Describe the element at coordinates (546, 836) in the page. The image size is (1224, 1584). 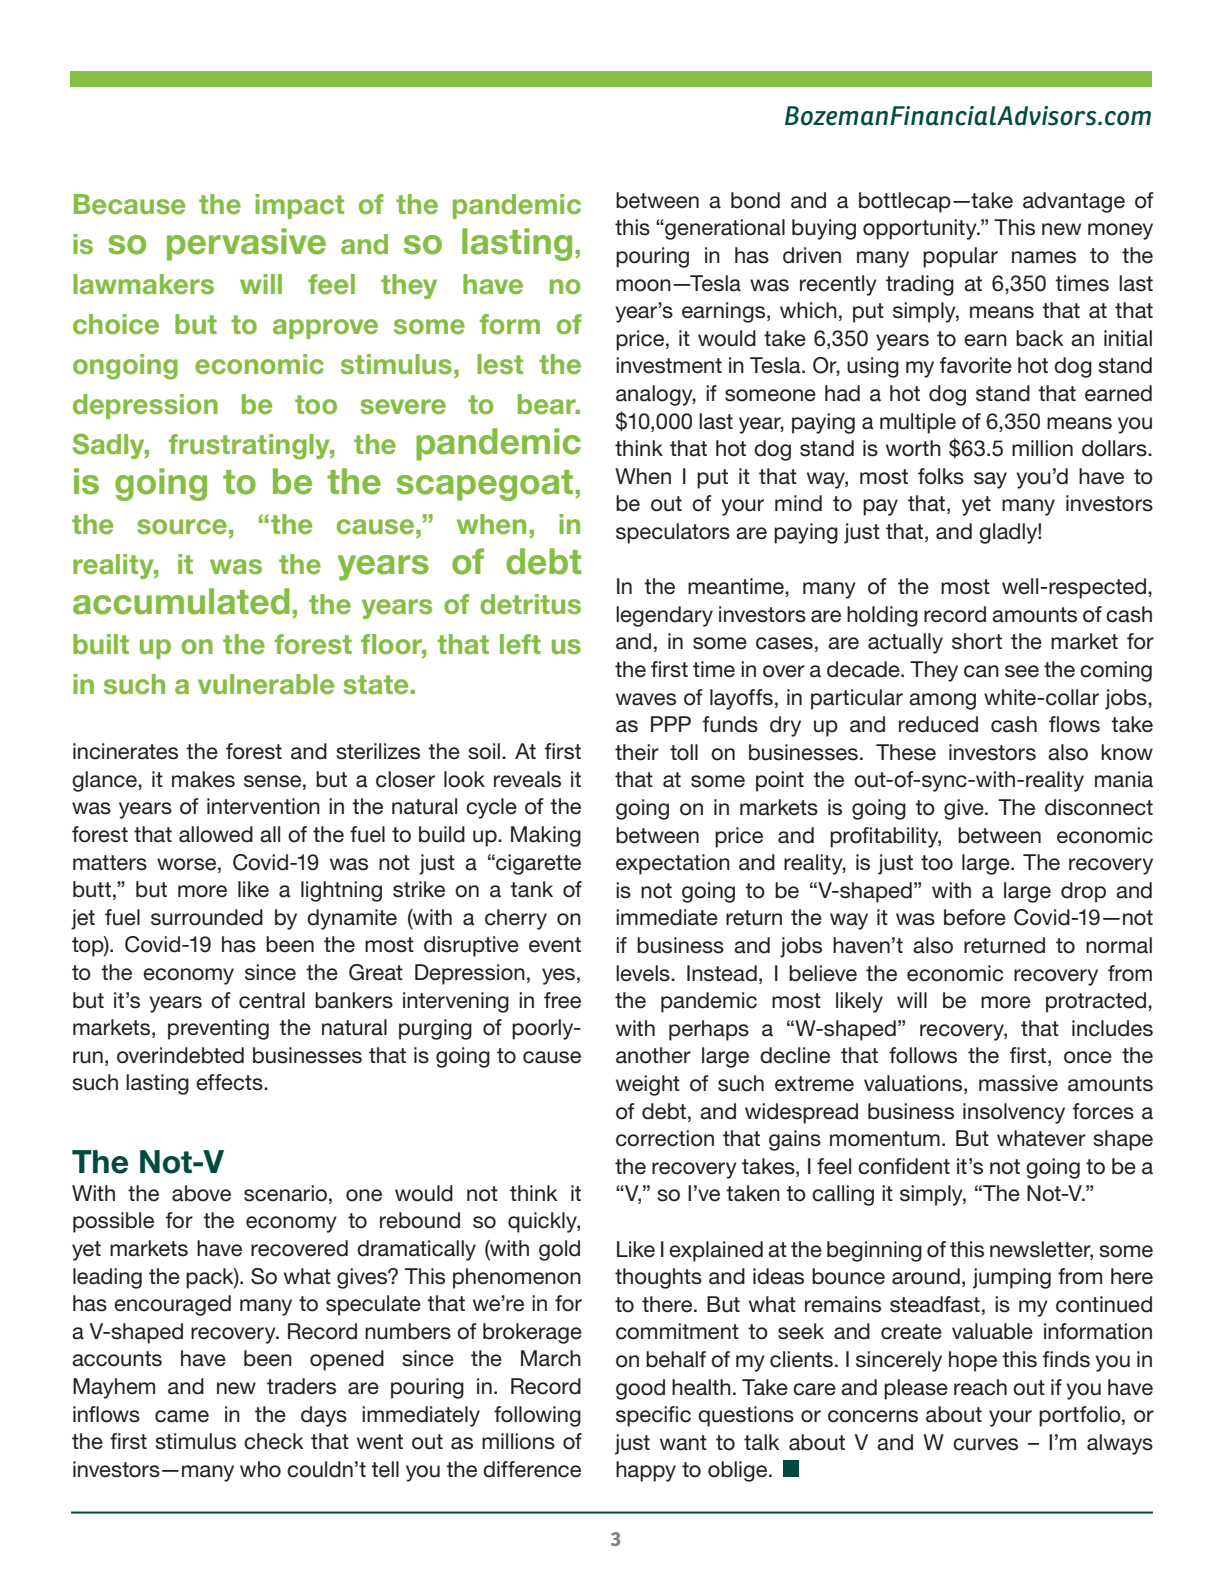
I see `Making` at that location.
